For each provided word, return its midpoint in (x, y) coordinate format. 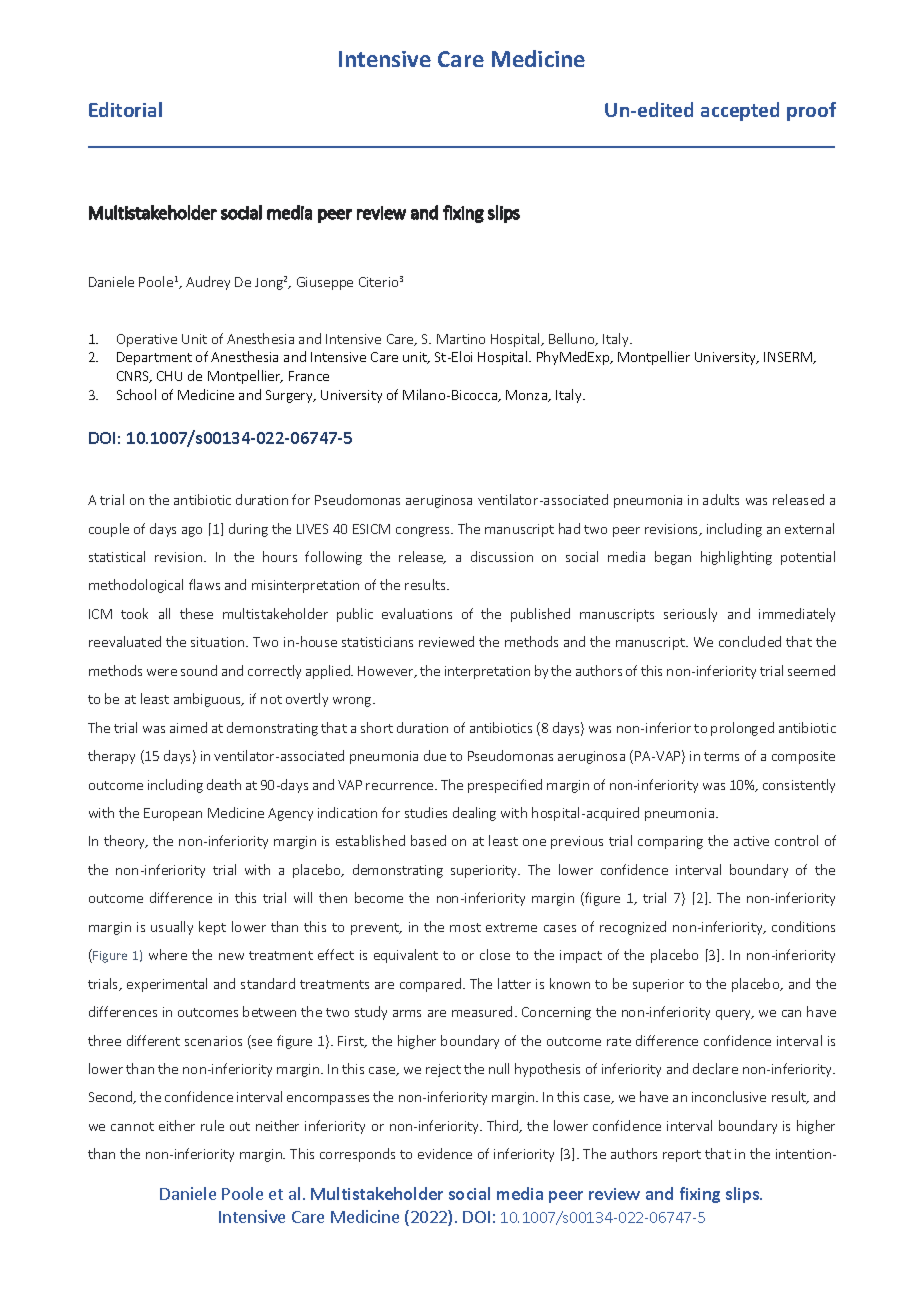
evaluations (417, 613)
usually (172, 928)
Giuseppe (325, 283)
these (196, 613)
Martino (461, 339)
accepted (740, 111)
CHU (169, 376)
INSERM (789, 358)
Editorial (125, 109)
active (751, 841)
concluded (750, 641)
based (428, 840)
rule (212, 1125)
